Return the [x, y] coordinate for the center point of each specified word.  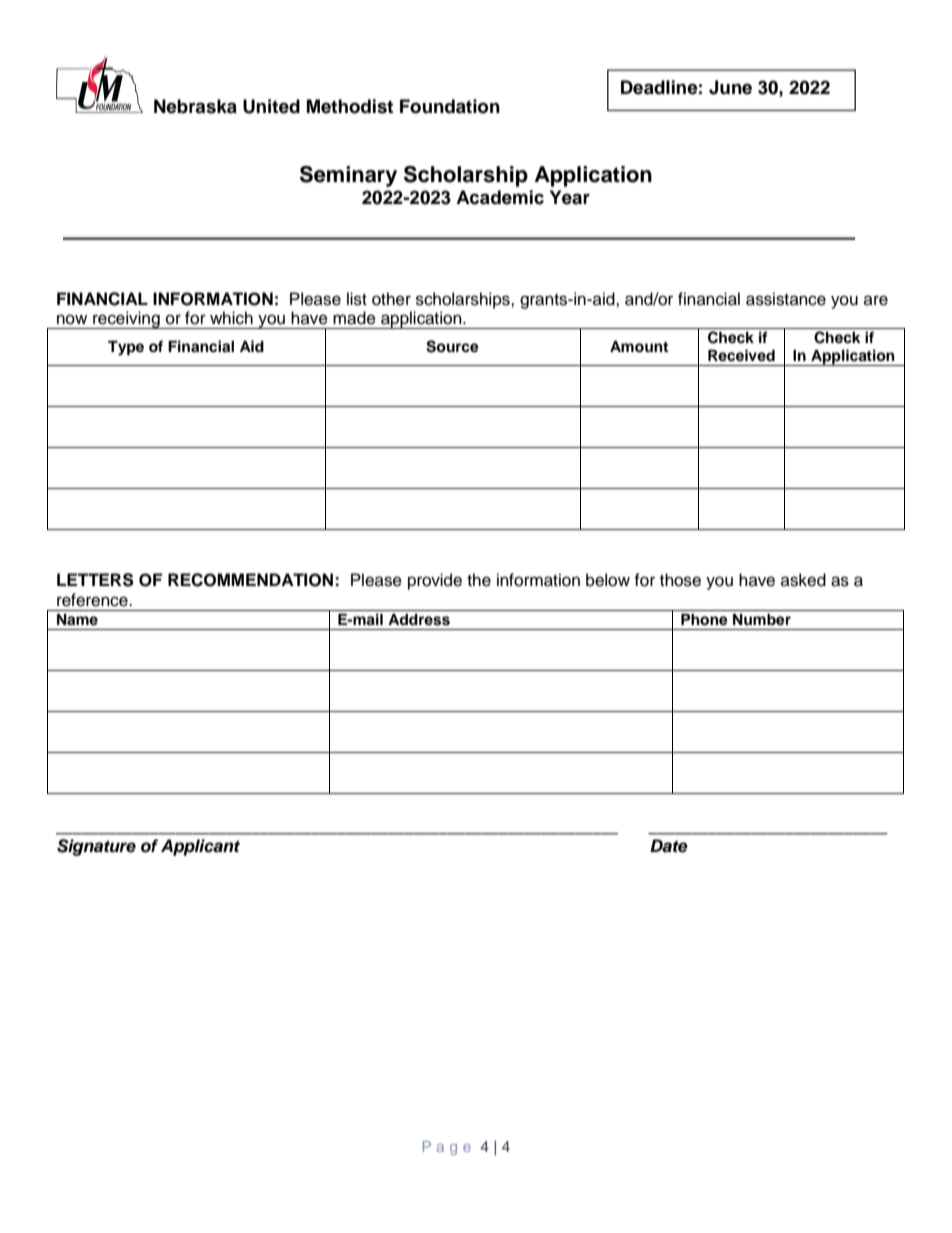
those [680, 580]
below [608, 580]
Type [126, 348]
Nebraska [195, 106]
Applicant [200, 847]
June [730, 87]
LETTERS [95, 580]
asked [803, 580]
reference [93, 600]
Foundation [450, 106]
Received [741, 355]
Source [452, 346]
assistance [786, 299]
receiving [126, 320]
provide [435, 581]
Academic [500, 197]
